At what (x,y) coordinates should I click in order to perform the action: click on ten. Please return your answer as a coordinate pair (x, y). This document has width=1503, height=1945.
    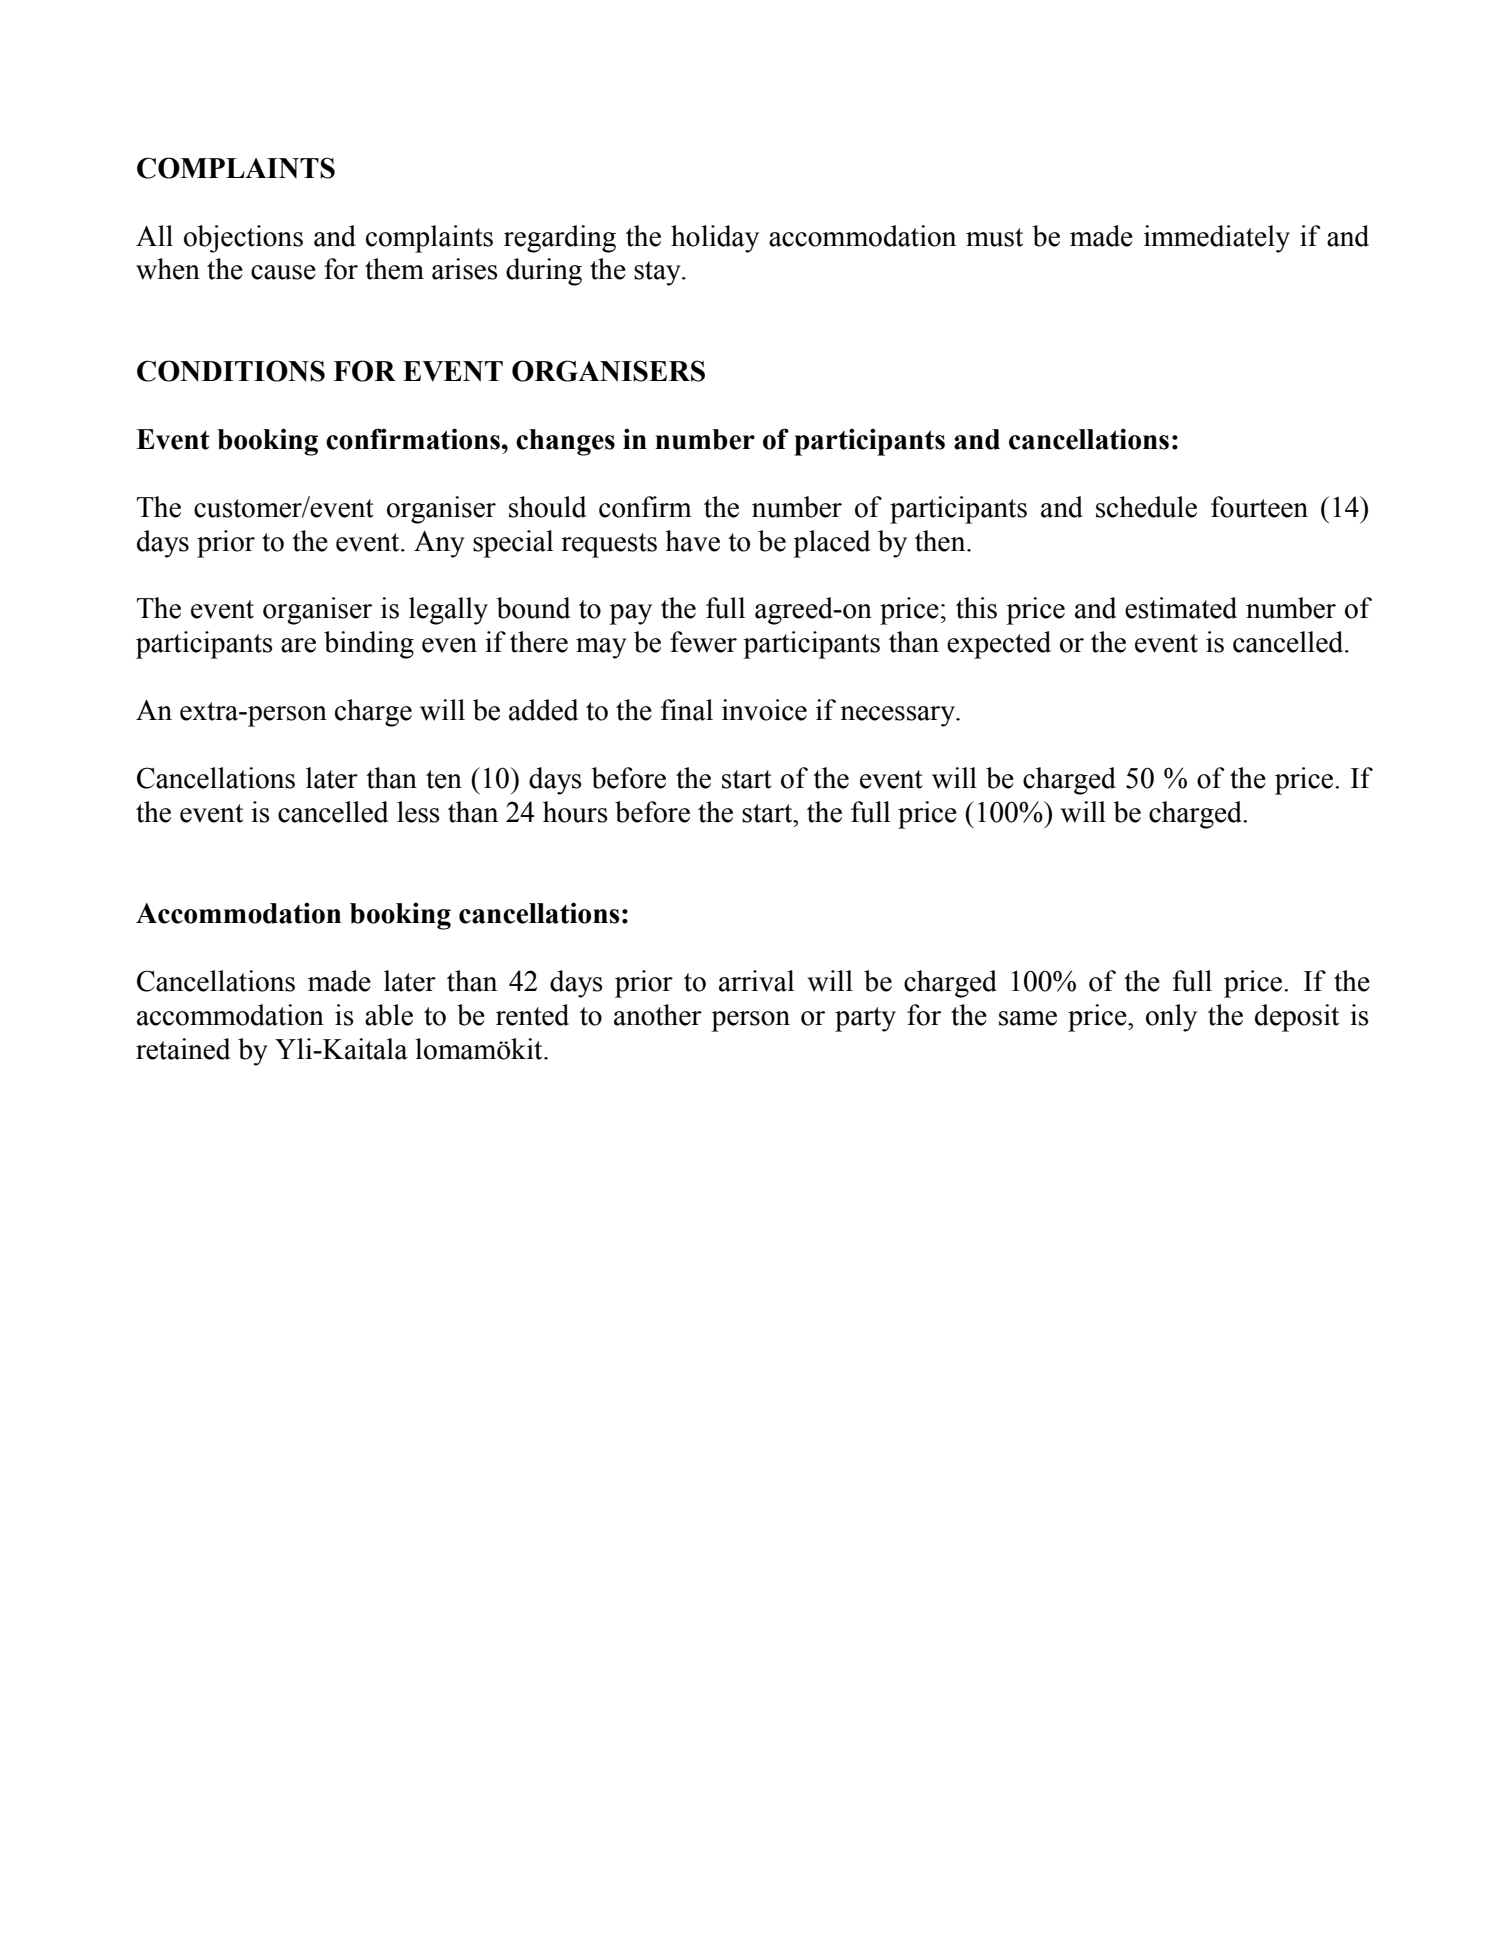
    Looking at the image, I should click on (444, 779).
